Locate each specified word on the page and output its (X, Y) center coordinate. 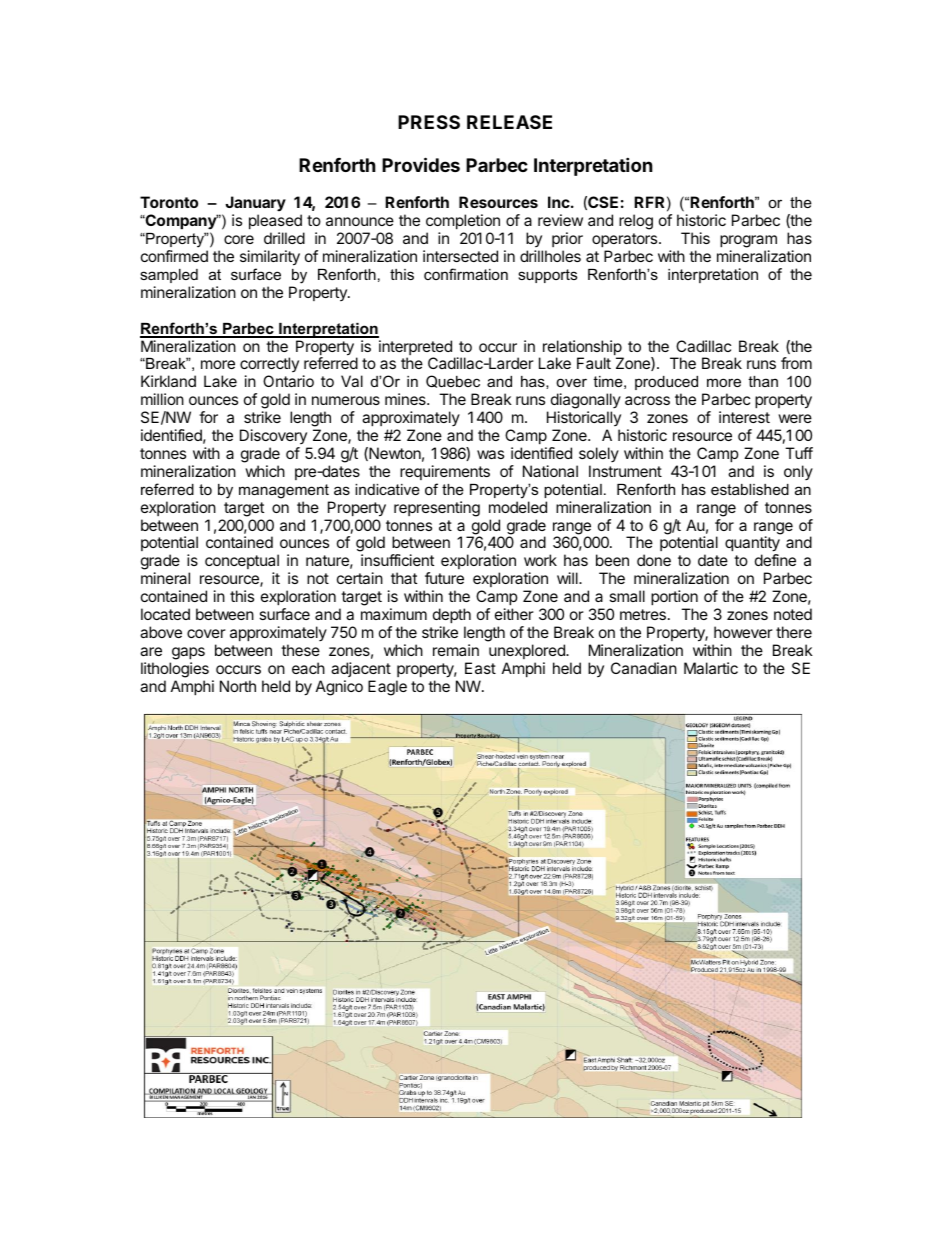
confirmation (466, 274)
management (284, 491)
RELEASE (509, 122)
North (238, 686)
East (480, 668)
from (796, 363)
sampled (169, 276)
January (255, 205)
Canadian (644, 668)
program (748, 243)
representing (437, 509)
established (750, 489)
